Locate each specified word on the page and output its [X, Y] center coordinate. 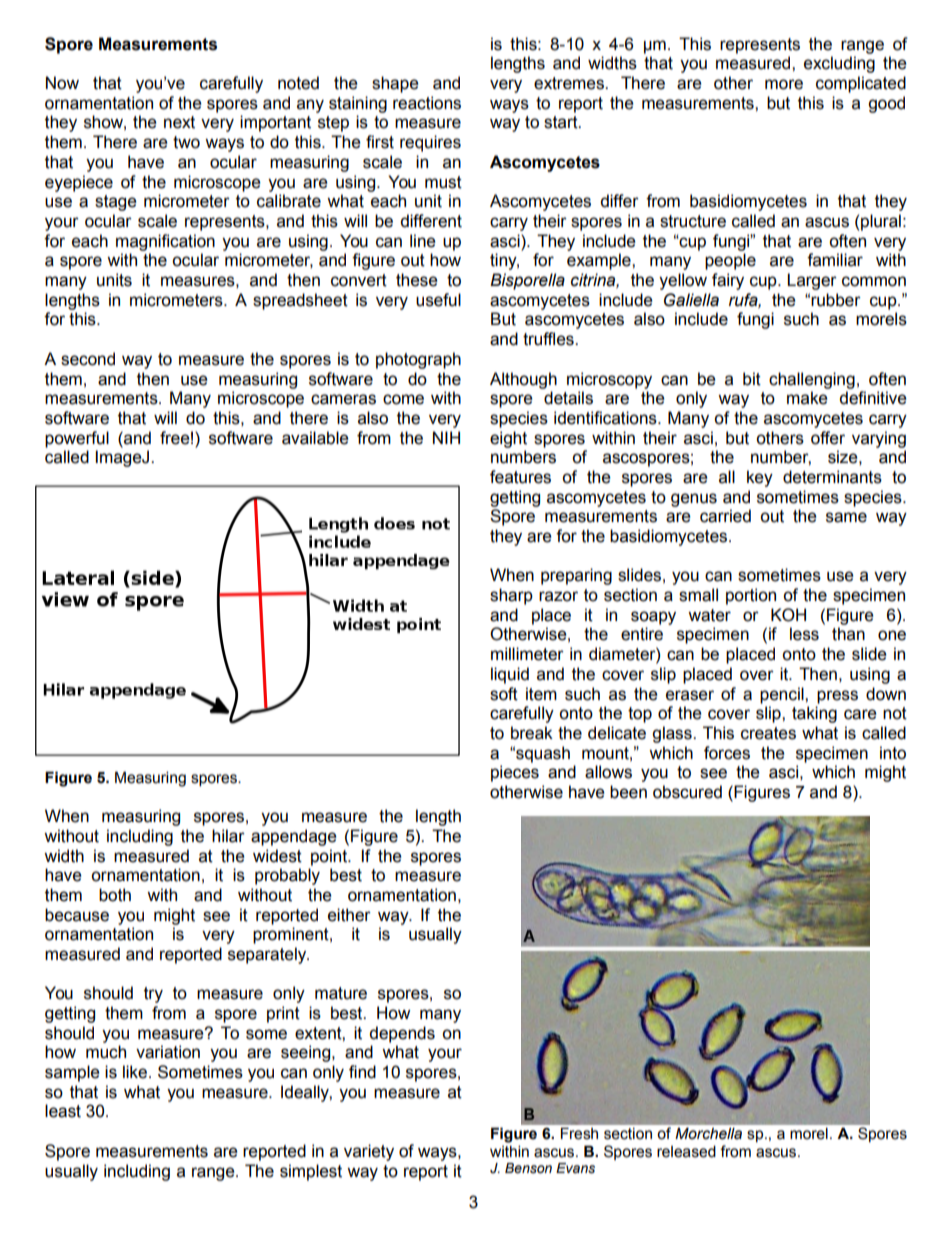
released [686, 1151]
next [179, 122]
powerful [77, 439]
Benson [528, 1168]
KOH [788, 615]
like [135, 1072]
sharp [511, 596]
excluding [839, 64]
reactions [427, 103]
